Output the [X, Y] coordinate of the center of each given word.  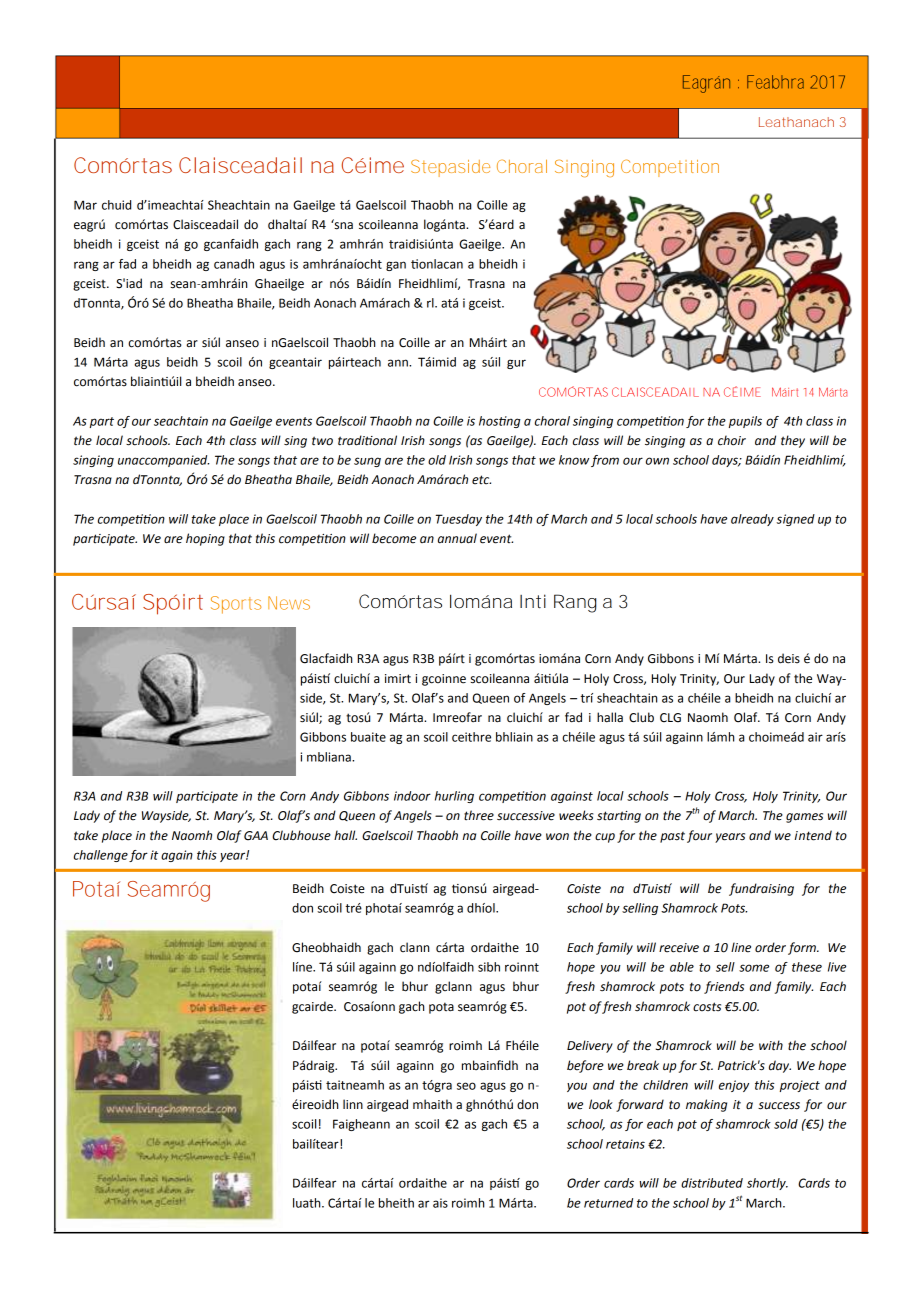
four [699, 836]
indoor [412, 796]
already [752, 520]
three [479, 815]
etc [481, 480]
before [585, 1066]
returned [608, 1203]
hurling [454, 797]
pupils [745, 422]
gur [516, 364]
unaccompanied [163, 461]
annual [457, 538]
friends [724, 987]
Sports [236, 605]
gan [396, 266]
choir [732, 440]
